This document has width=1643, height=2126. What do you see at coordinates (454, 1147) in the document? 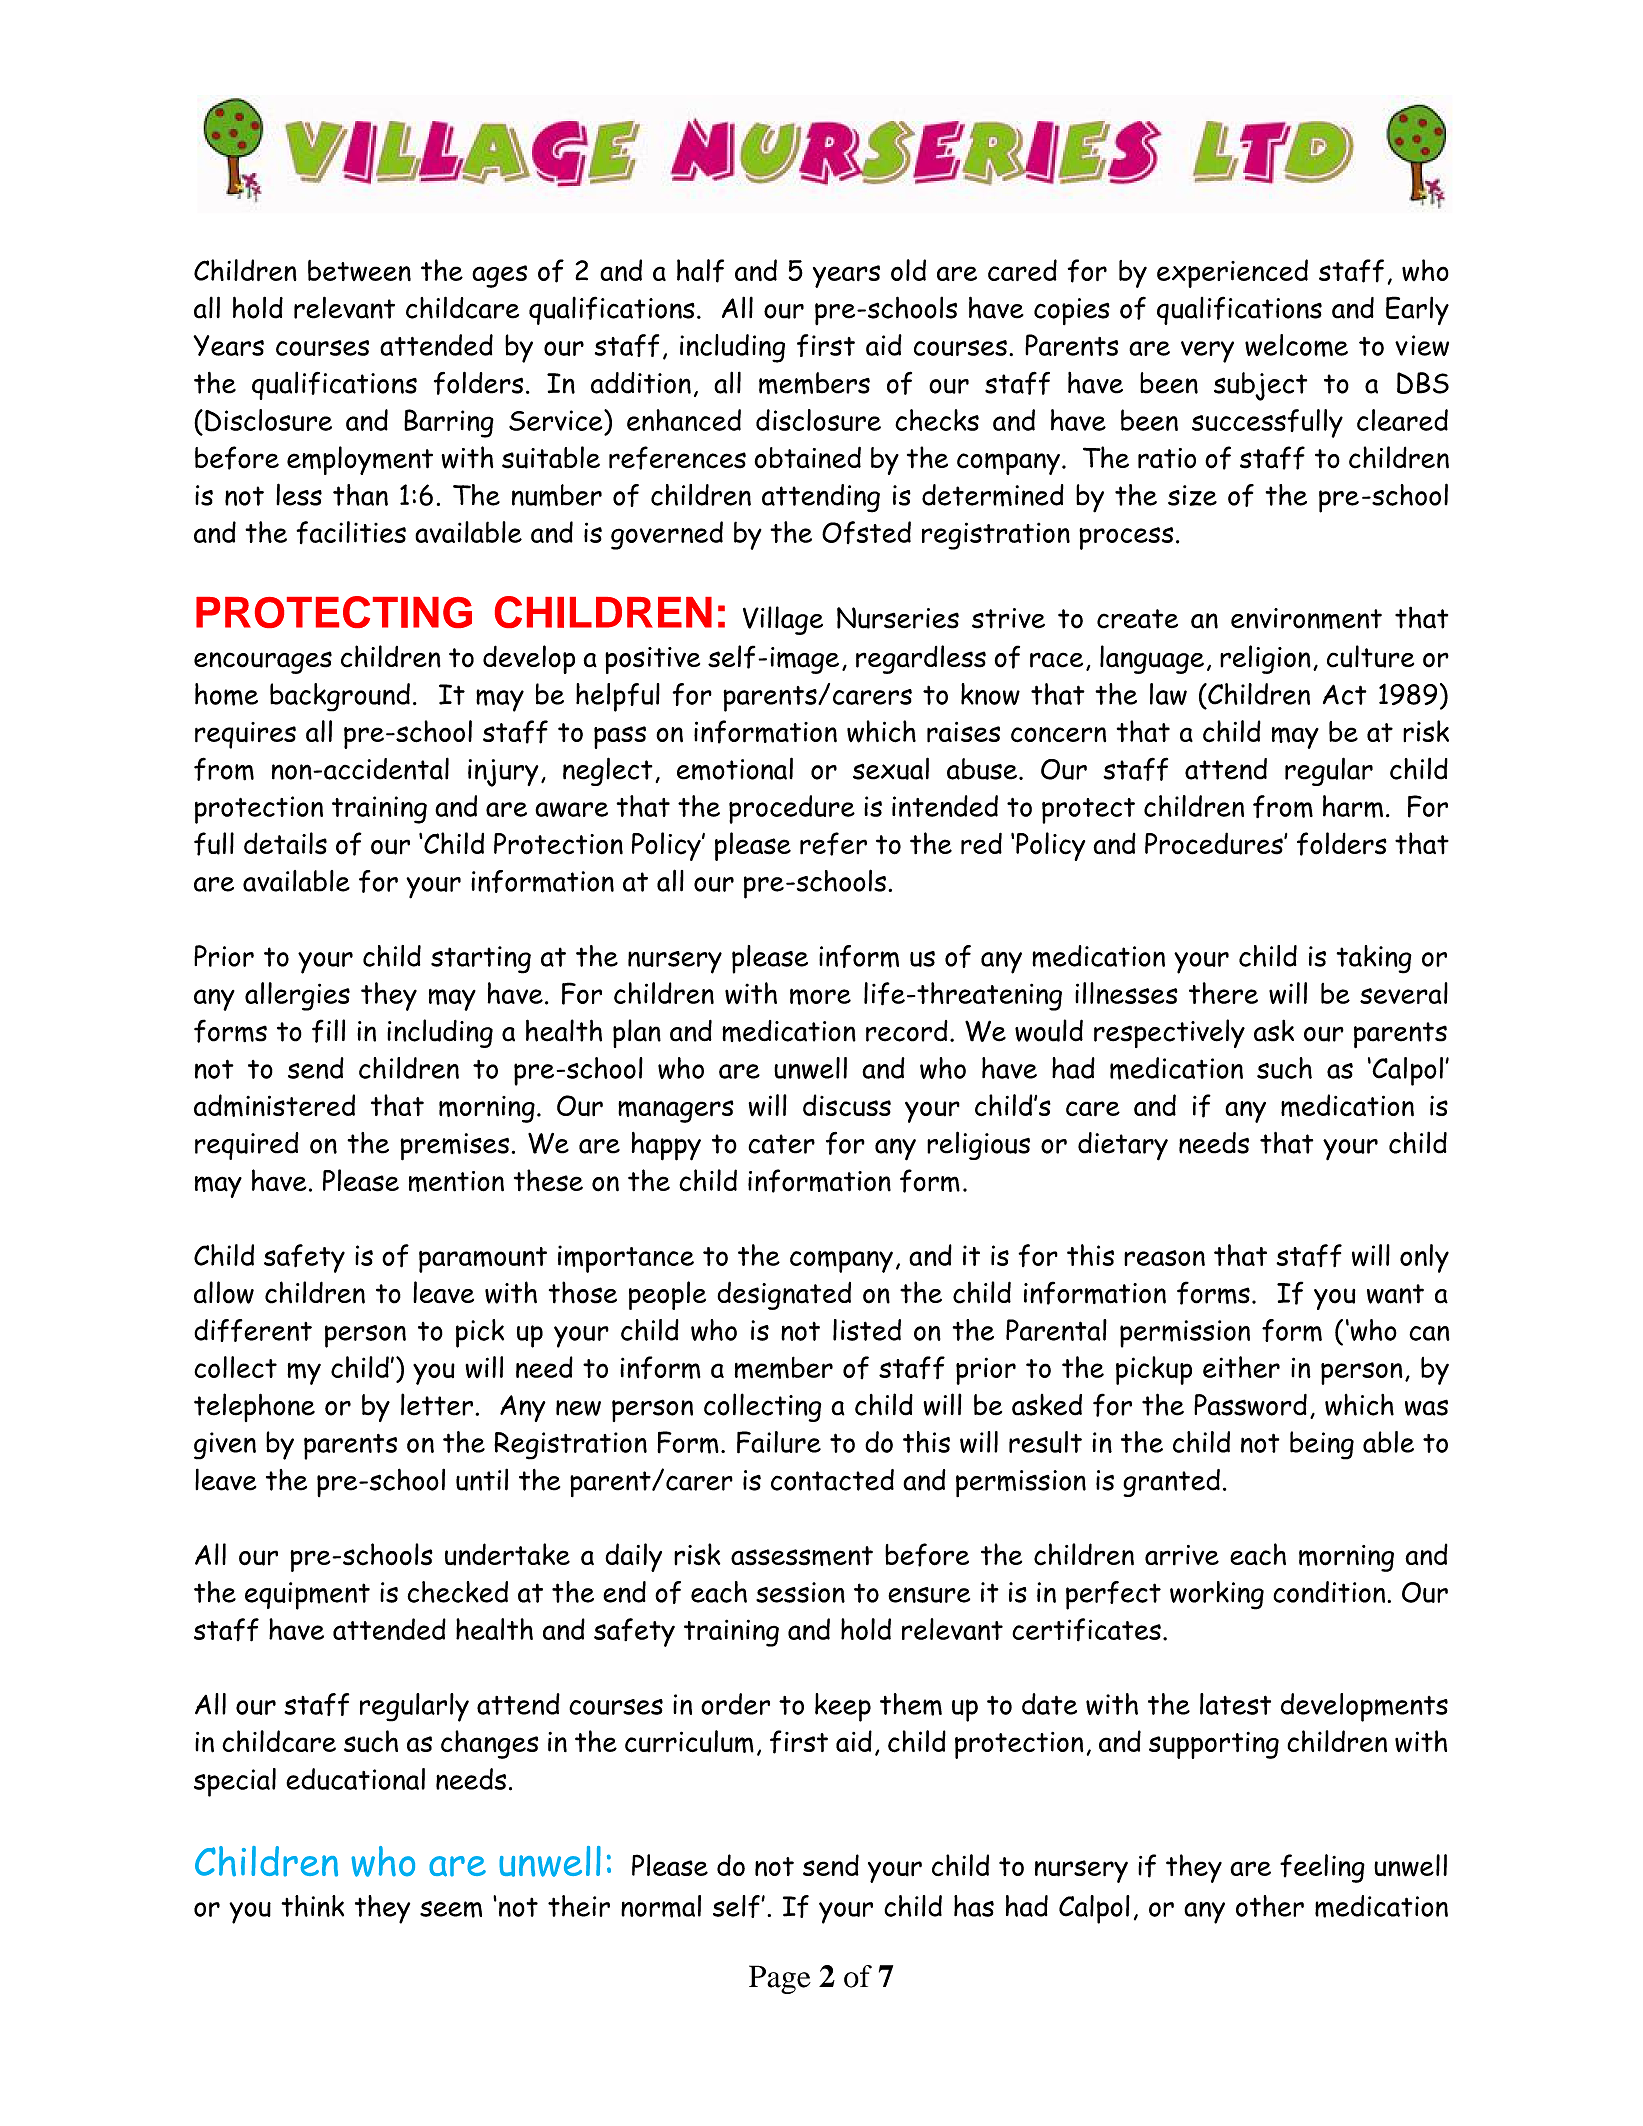
I see `premises` at bounding box center [454, 1147].
